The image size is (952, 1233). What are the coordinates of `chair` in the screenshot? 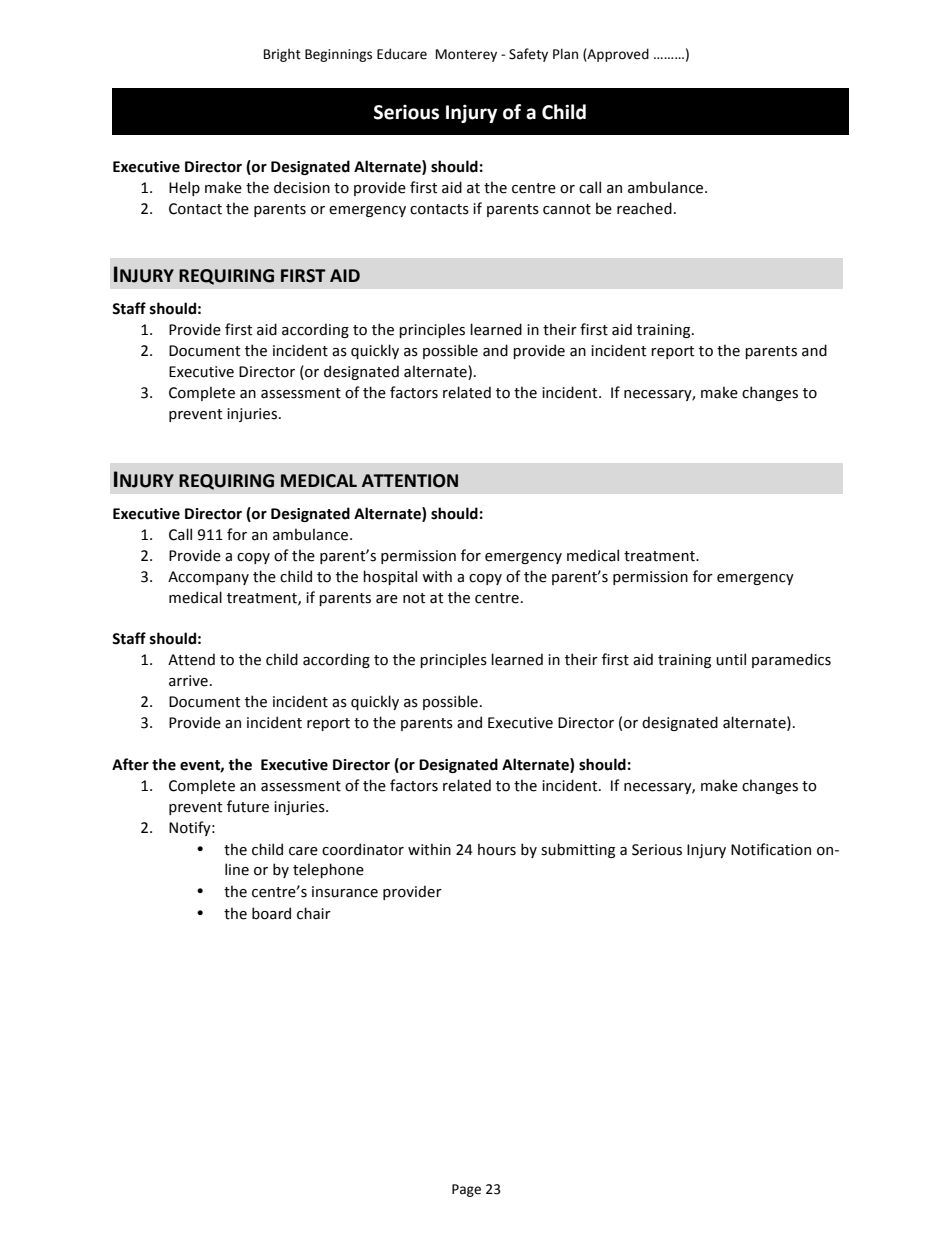 It's located at (314, 913).
